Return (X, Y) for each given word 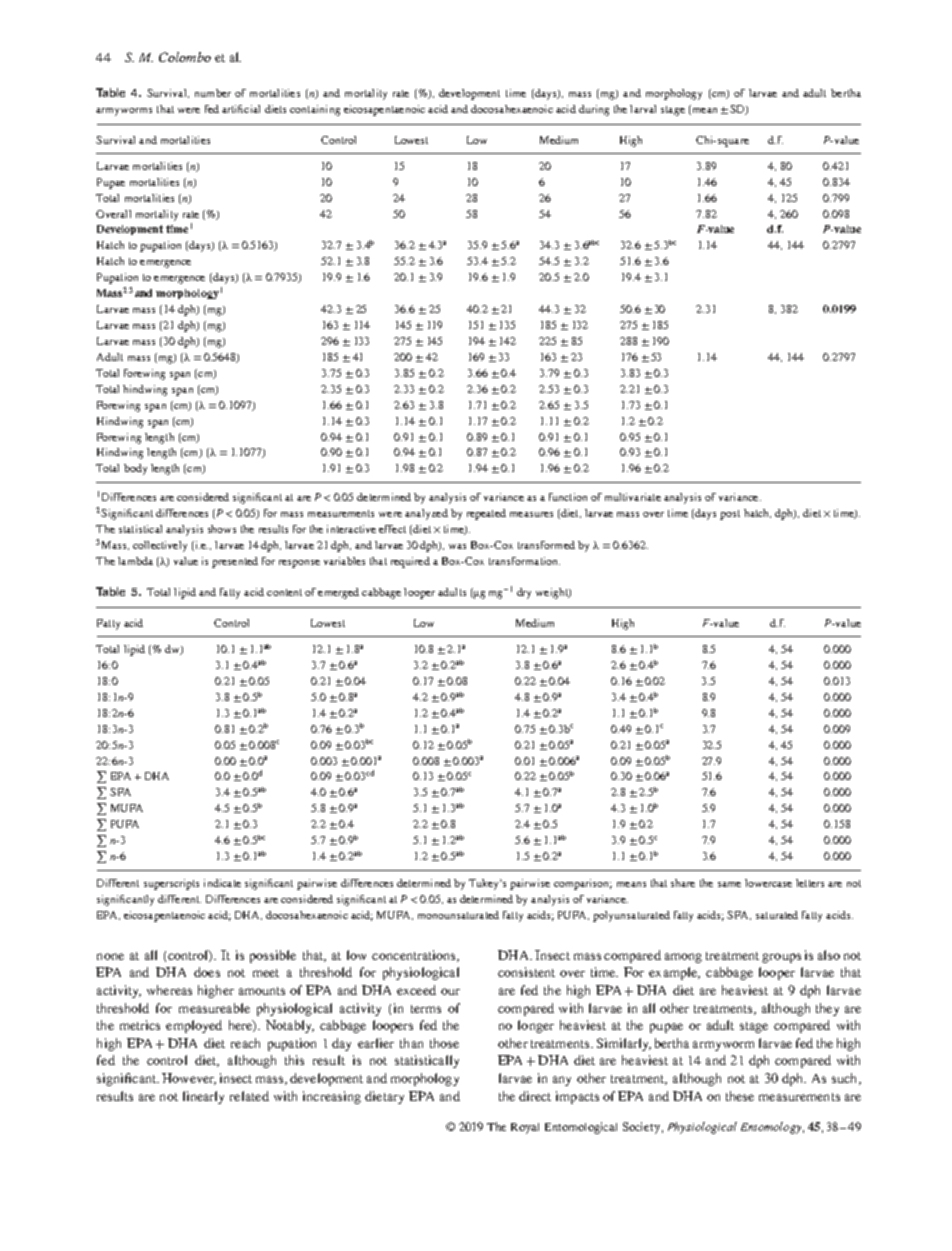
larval (643, 109)
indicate (222, 883)
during (594, 110)
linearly (203, 1097)
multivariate (633, 497)
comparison (583, 884)
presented (235, 562)
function (568, 497)
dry (524, 593)
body (135, 469)
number (213, 93)
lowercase (768, 883)
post (730, 515)
